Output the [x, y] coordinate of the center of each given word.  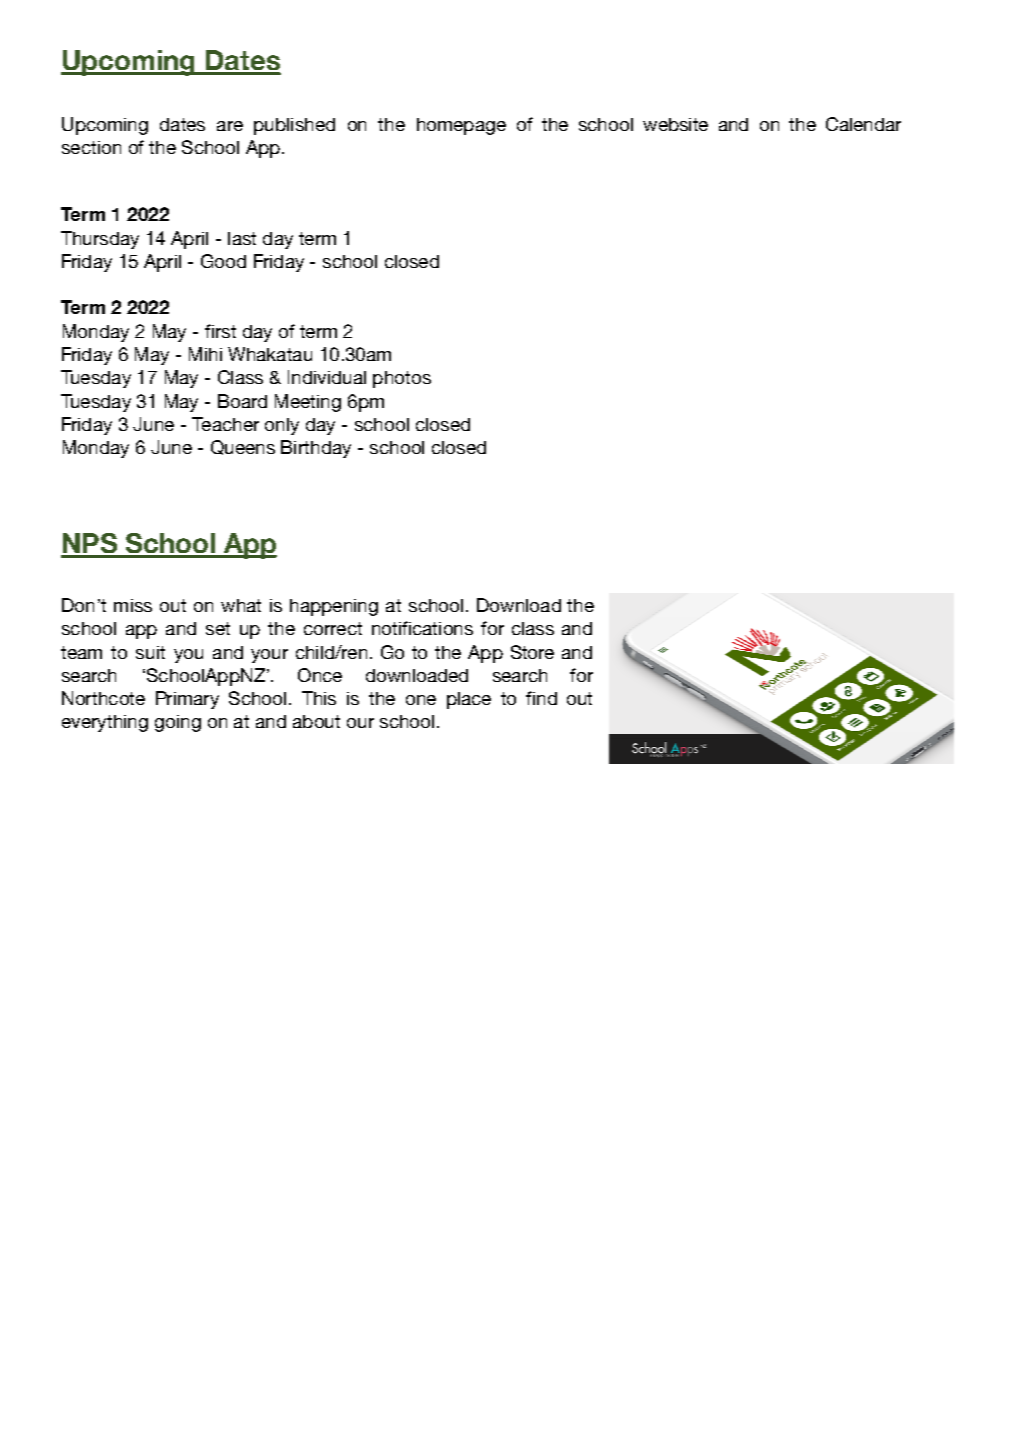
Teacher [225, 424]
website [675, 124]
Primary [187, 700]
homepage [461, 126]
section [91, 147]
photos [402, 379]
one [421, 700]
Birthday [316, 449]
